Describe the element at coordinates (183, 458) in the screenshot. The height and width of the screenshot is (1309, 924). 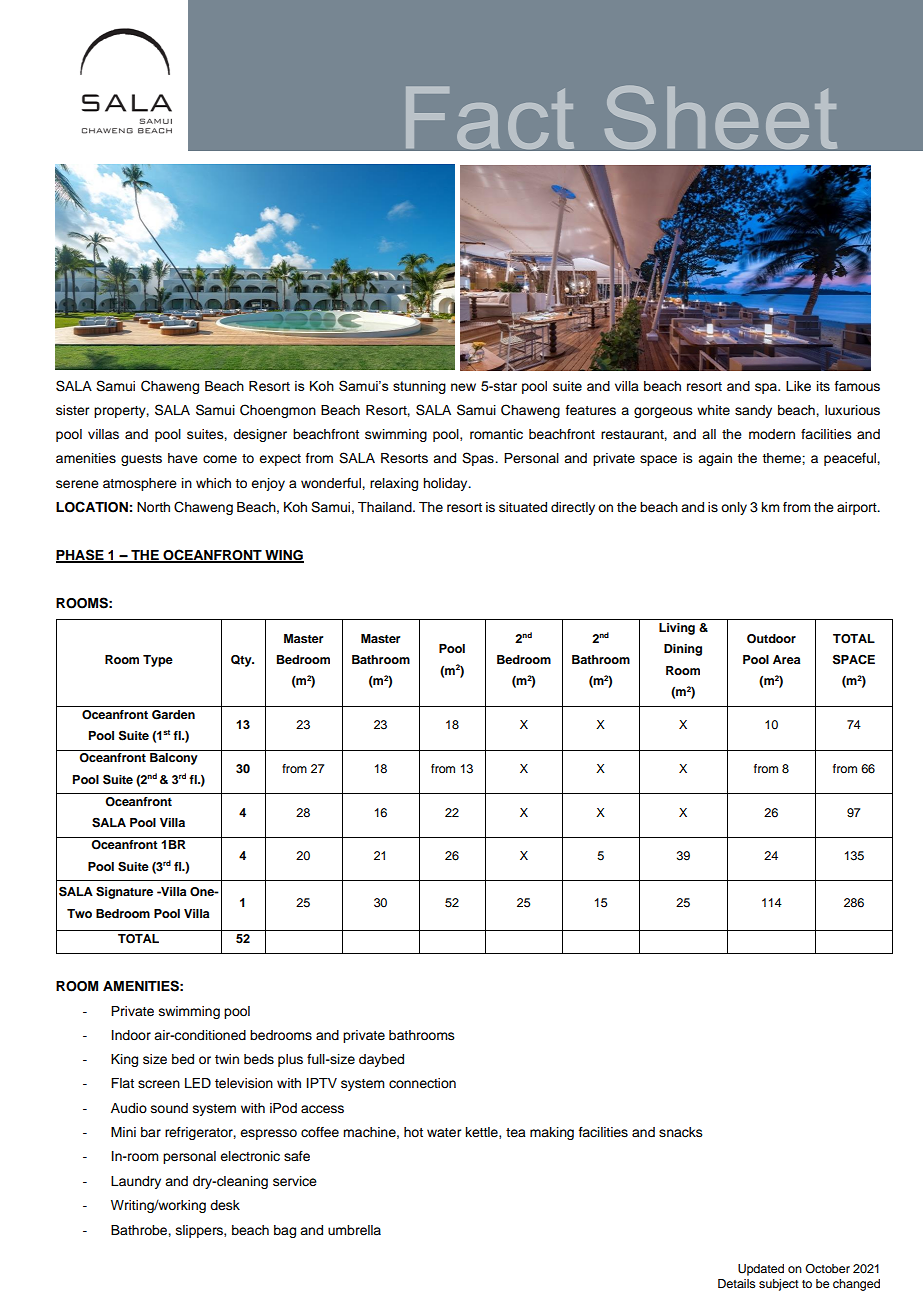
I see `have` at that location.
